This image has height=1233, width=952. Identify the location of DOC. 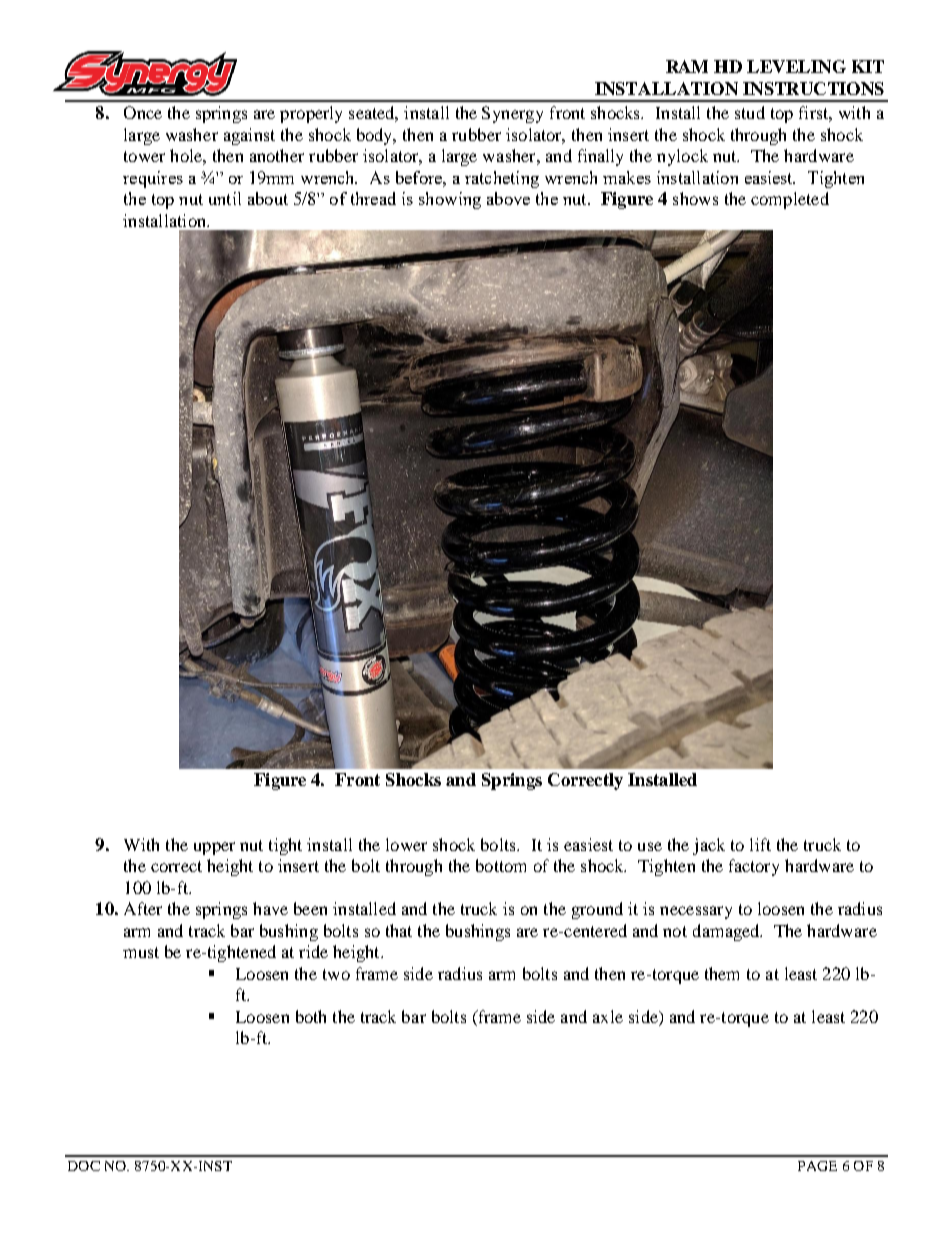
(84, 1166).
